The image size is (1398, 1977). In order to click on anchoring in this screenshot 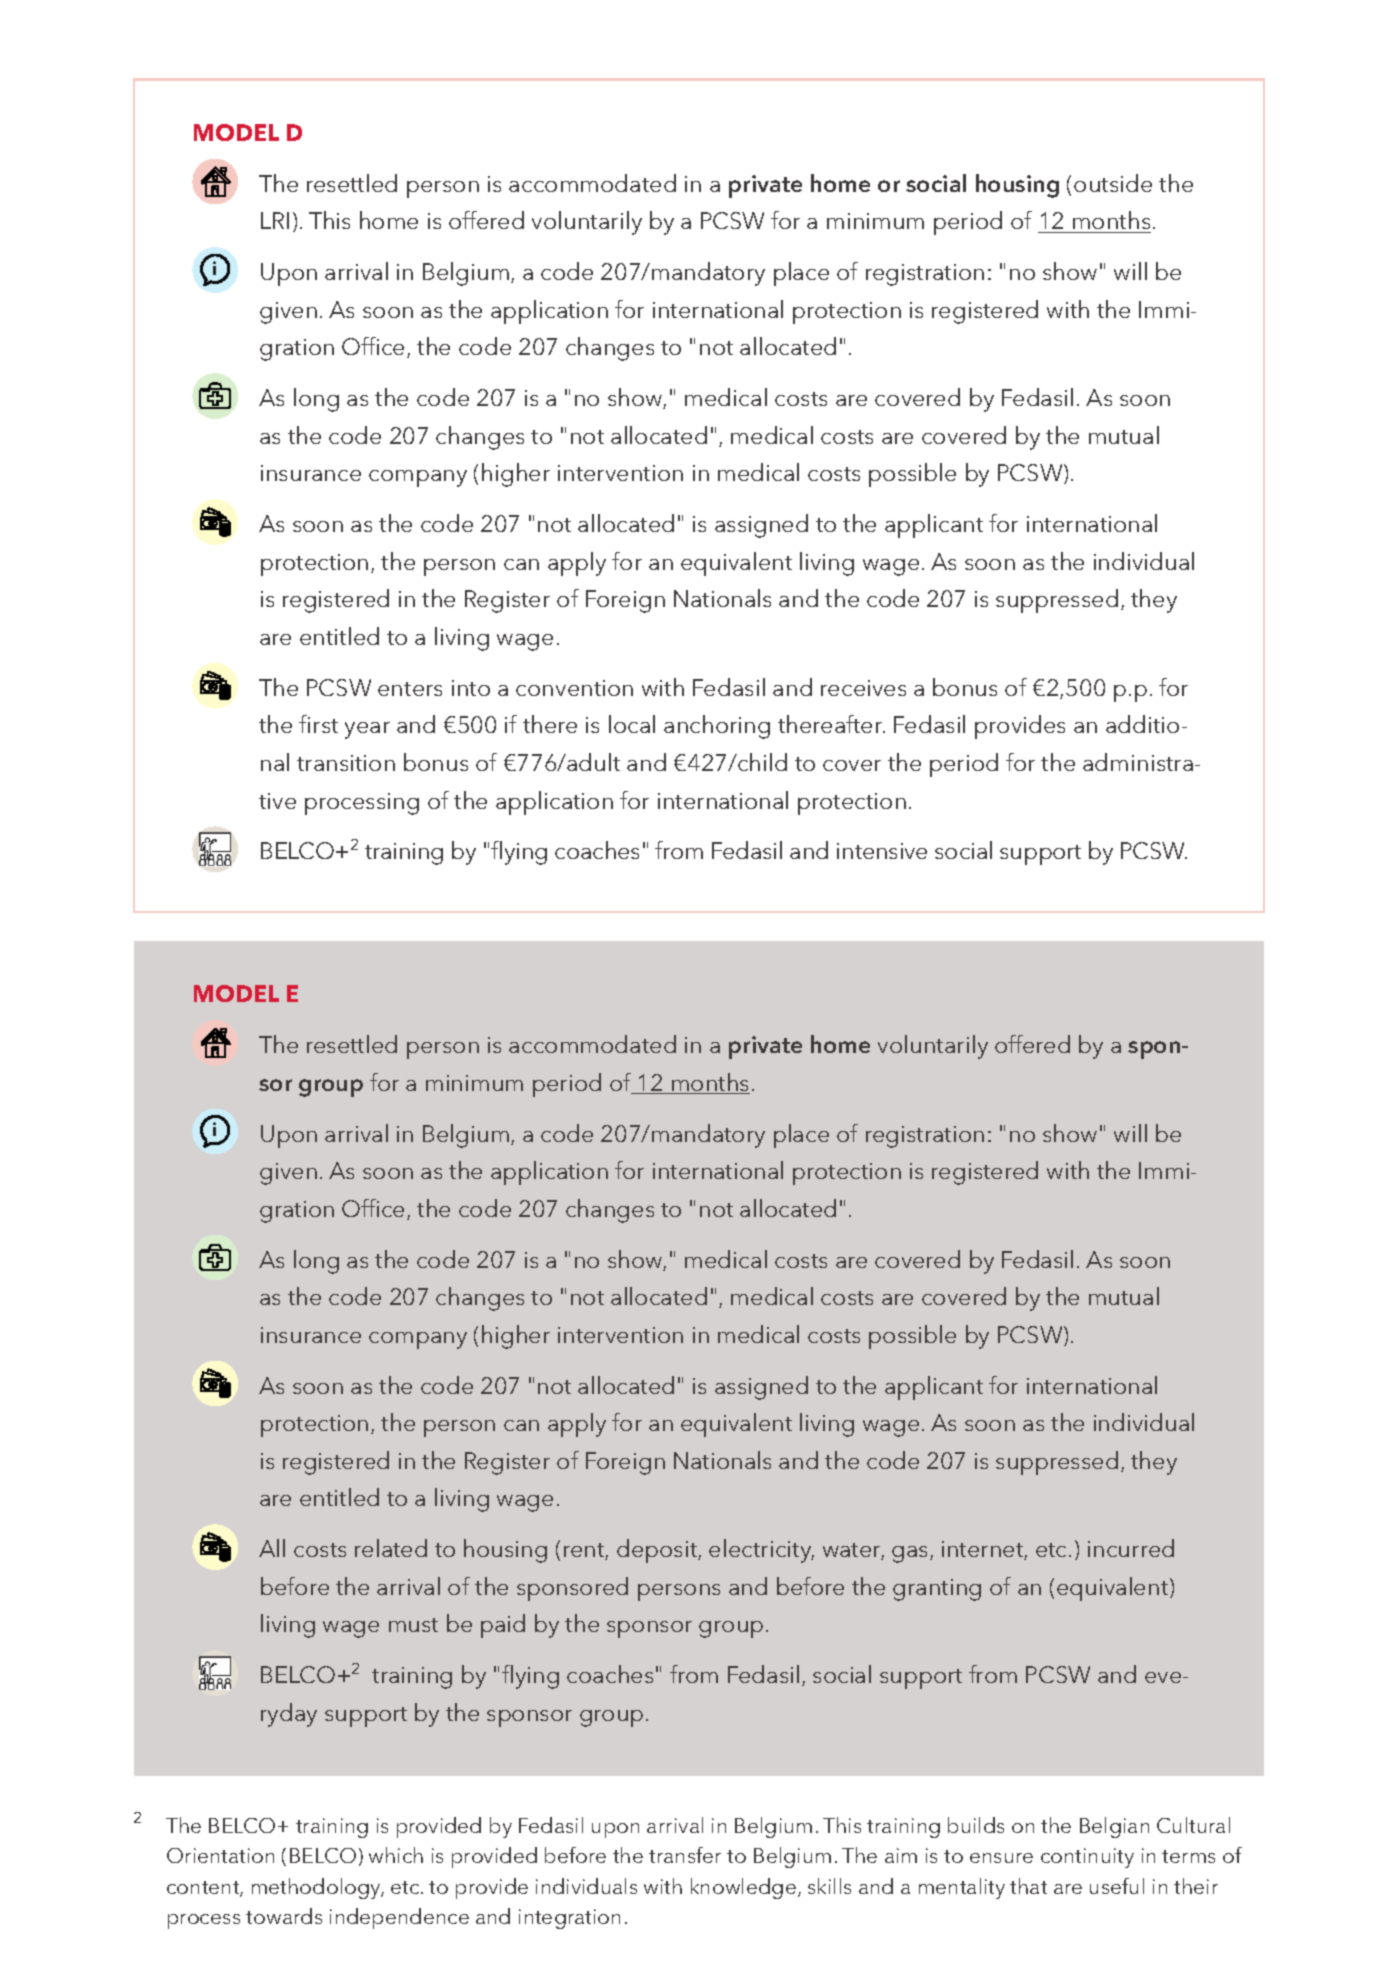, I will do `click(717, 727)`.
